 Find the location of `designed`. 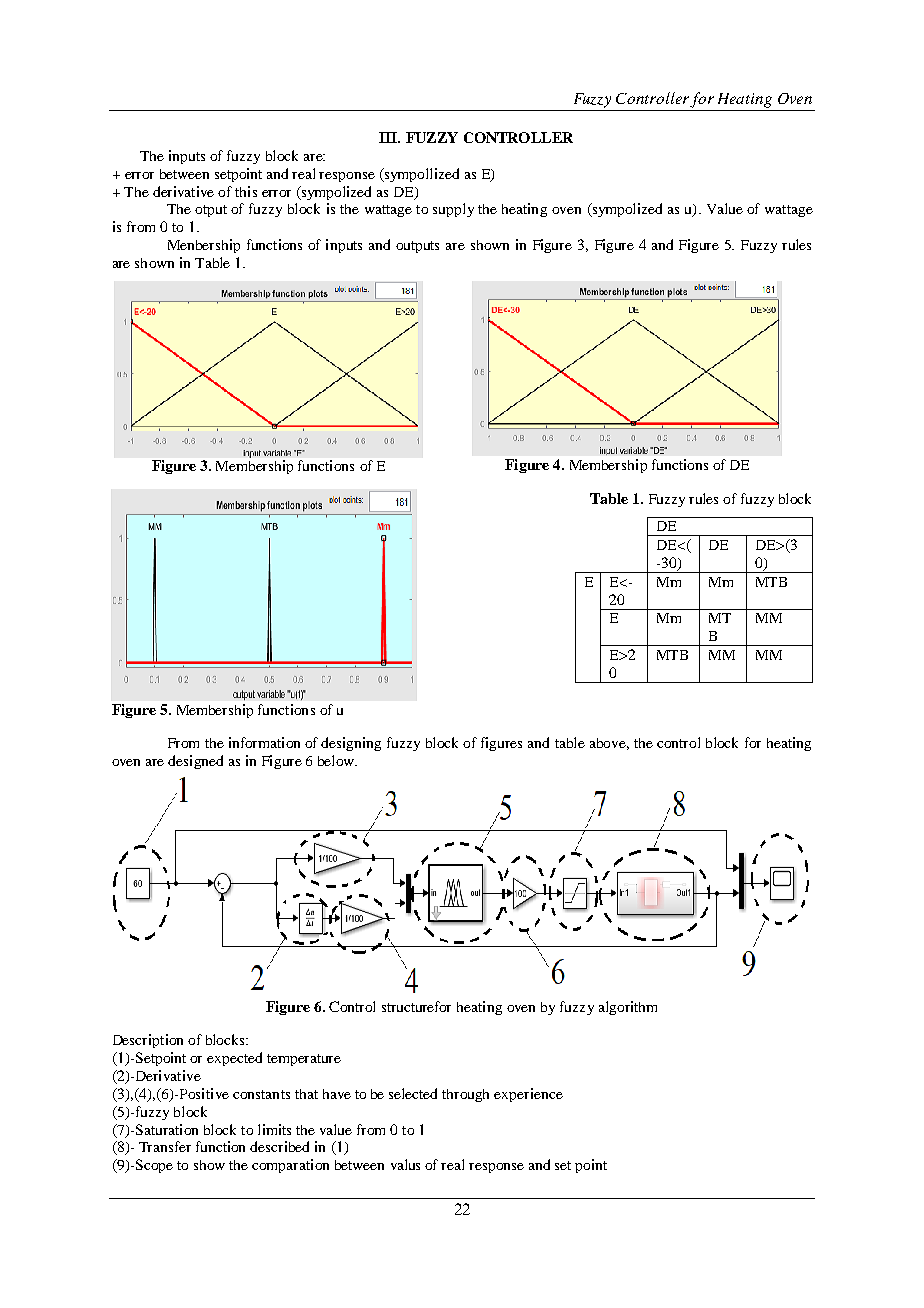

designed is located at coordinates (195, 762).
